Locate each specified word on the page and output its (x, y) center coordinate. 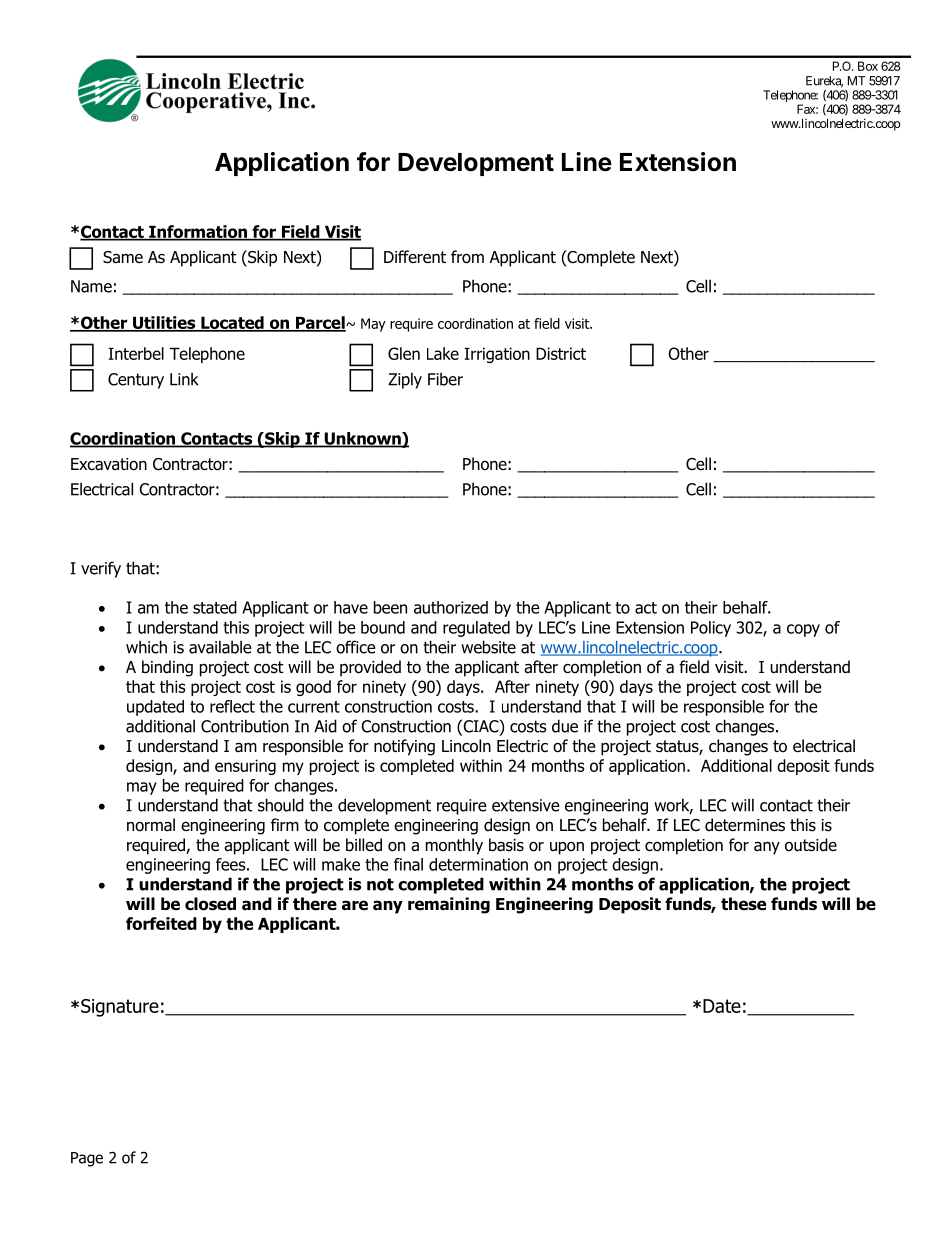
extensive (526, 805)
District (561, 353)
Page (87, 1159)
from (467, 257)
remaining (449, 905)
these (743, 904)
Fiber (445, 379)
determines (745, 825)
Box (868, 66)
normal (151, 825)
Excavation (109, 464)
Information (198, 232)
